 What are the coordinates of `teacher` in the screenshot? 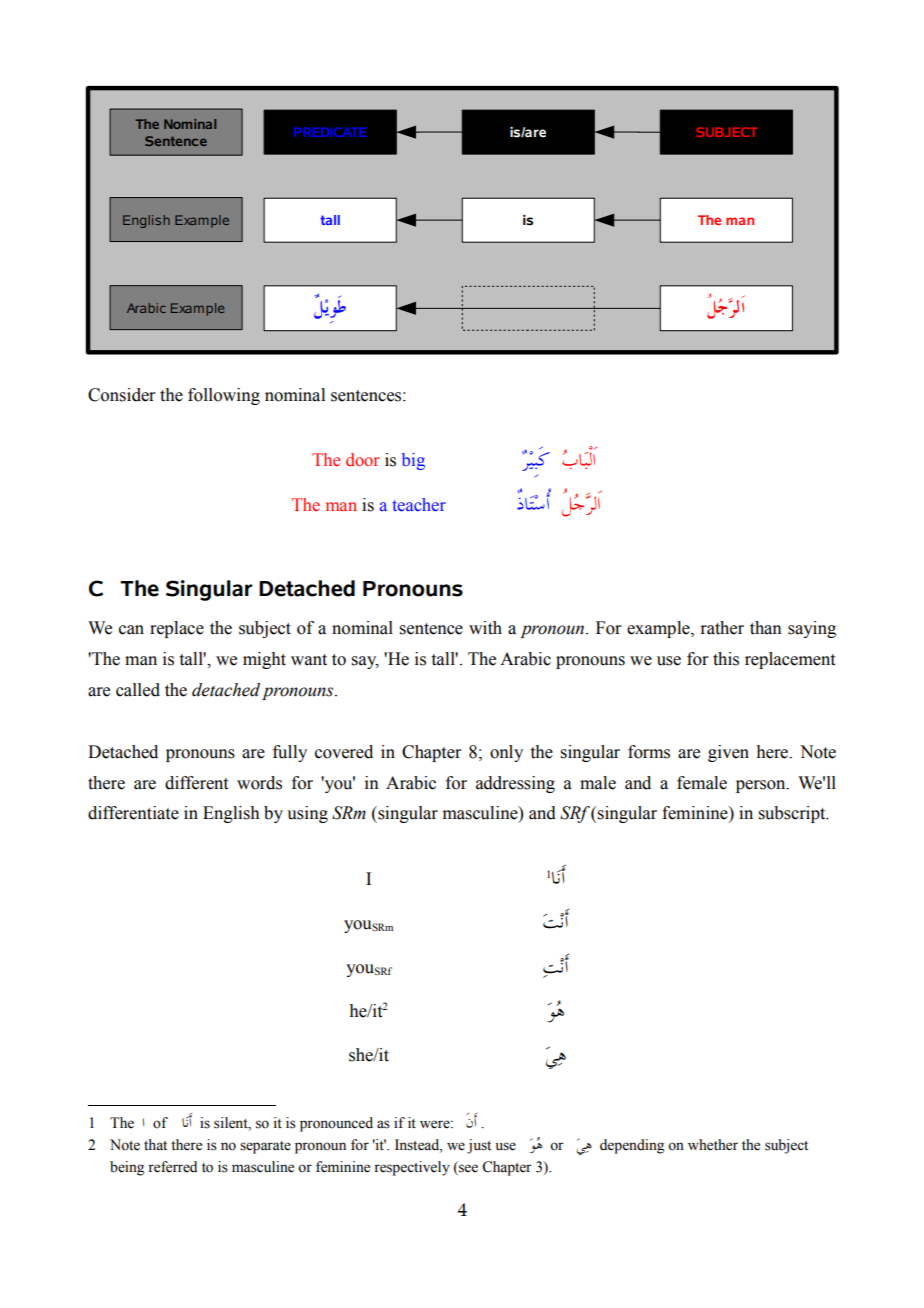 It's located at (419, 505).
